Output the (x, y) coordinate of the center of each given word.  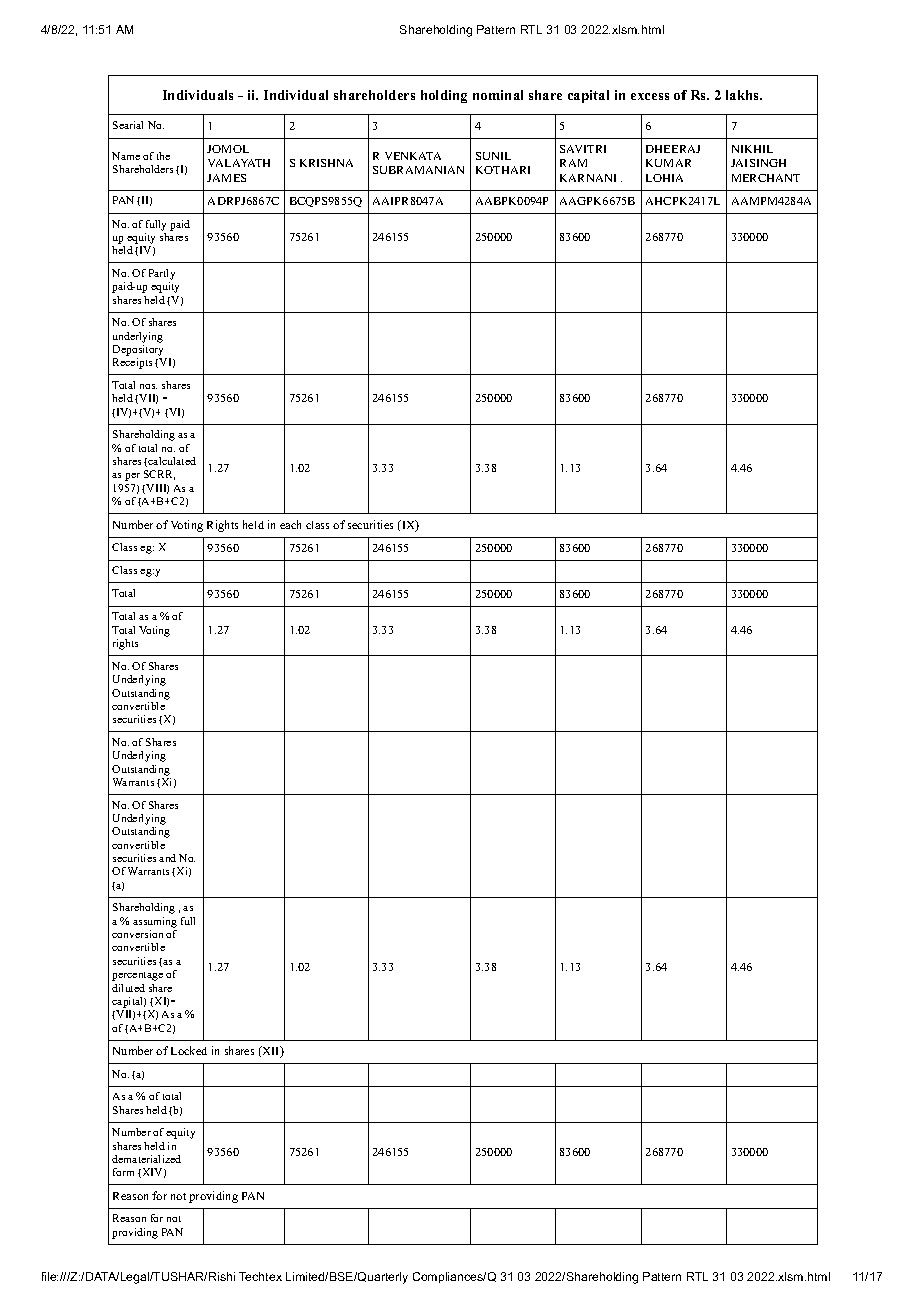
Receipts (132, 363)
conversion (137, 934)
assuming (155, 922)
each (290, 524)
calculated (172, 461)
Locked (189, 1050)
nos (148, 386)
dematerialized (146, 1159)
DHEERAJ (673, 149)
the (163, 156)
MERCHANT (766, 178)
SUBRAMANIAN (418, 170)
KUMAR (668, 163)
